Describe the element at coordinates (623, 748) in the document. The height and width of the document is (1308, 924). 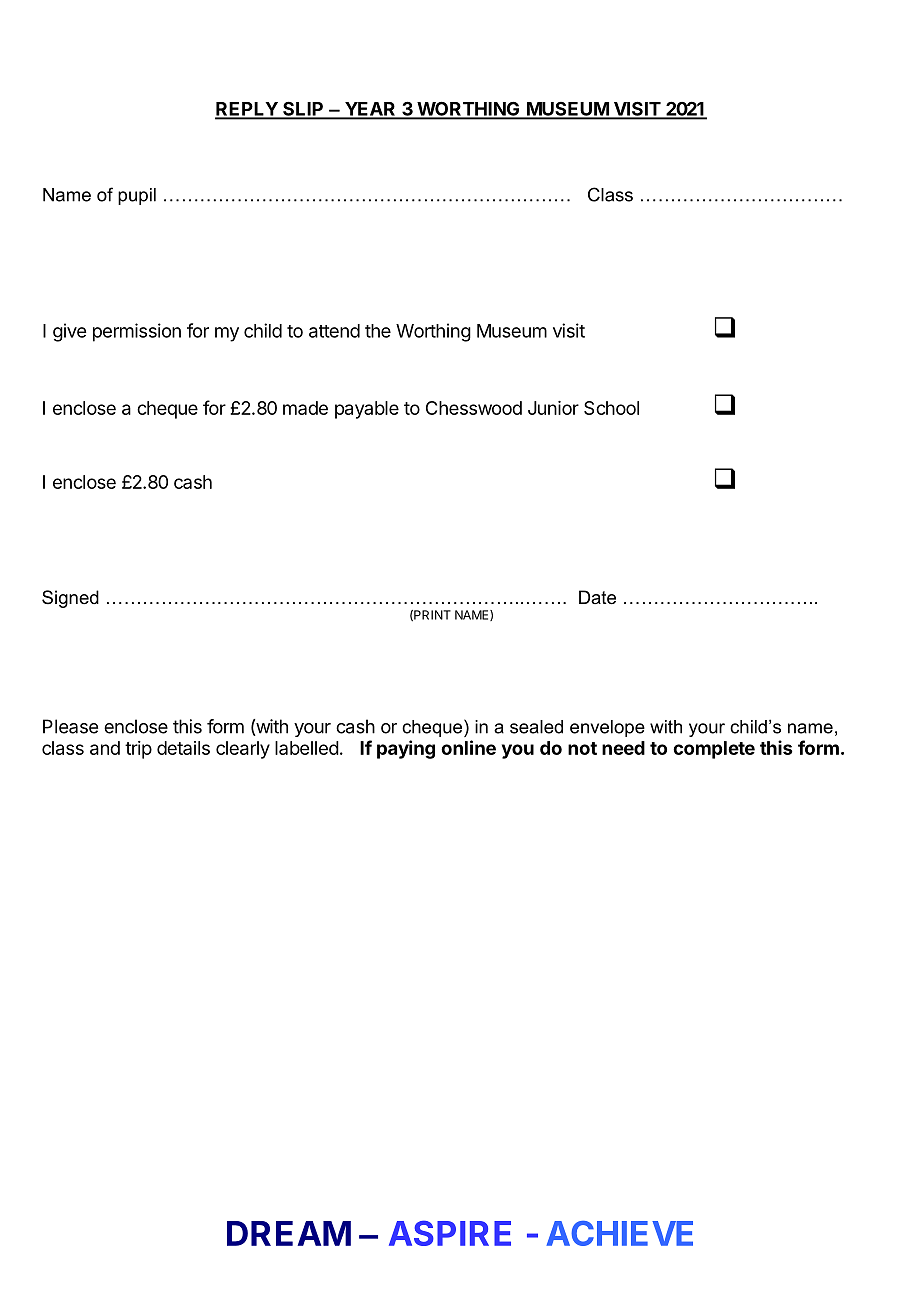
I see `need` at that location.
